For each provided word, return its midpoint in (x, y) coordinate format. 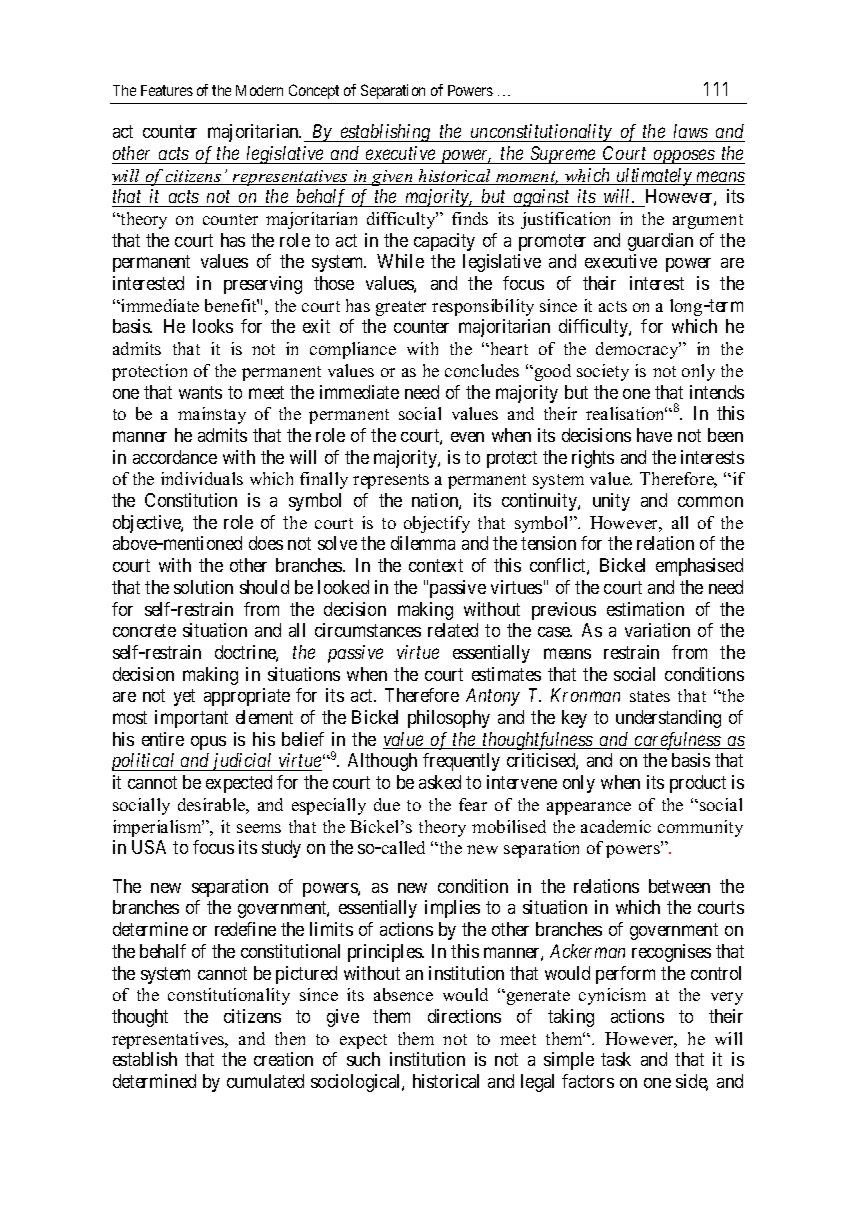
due (387, 804)
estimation (645, 609)
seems (259, 828)
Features (167, 90)
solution (203, 587)
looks (213, 326)
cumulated (265, 1081)
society (603, 372)
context (436, 565)
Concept (314, 91)
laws (691, 131)
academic (616, 826)
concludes (482, 370)
